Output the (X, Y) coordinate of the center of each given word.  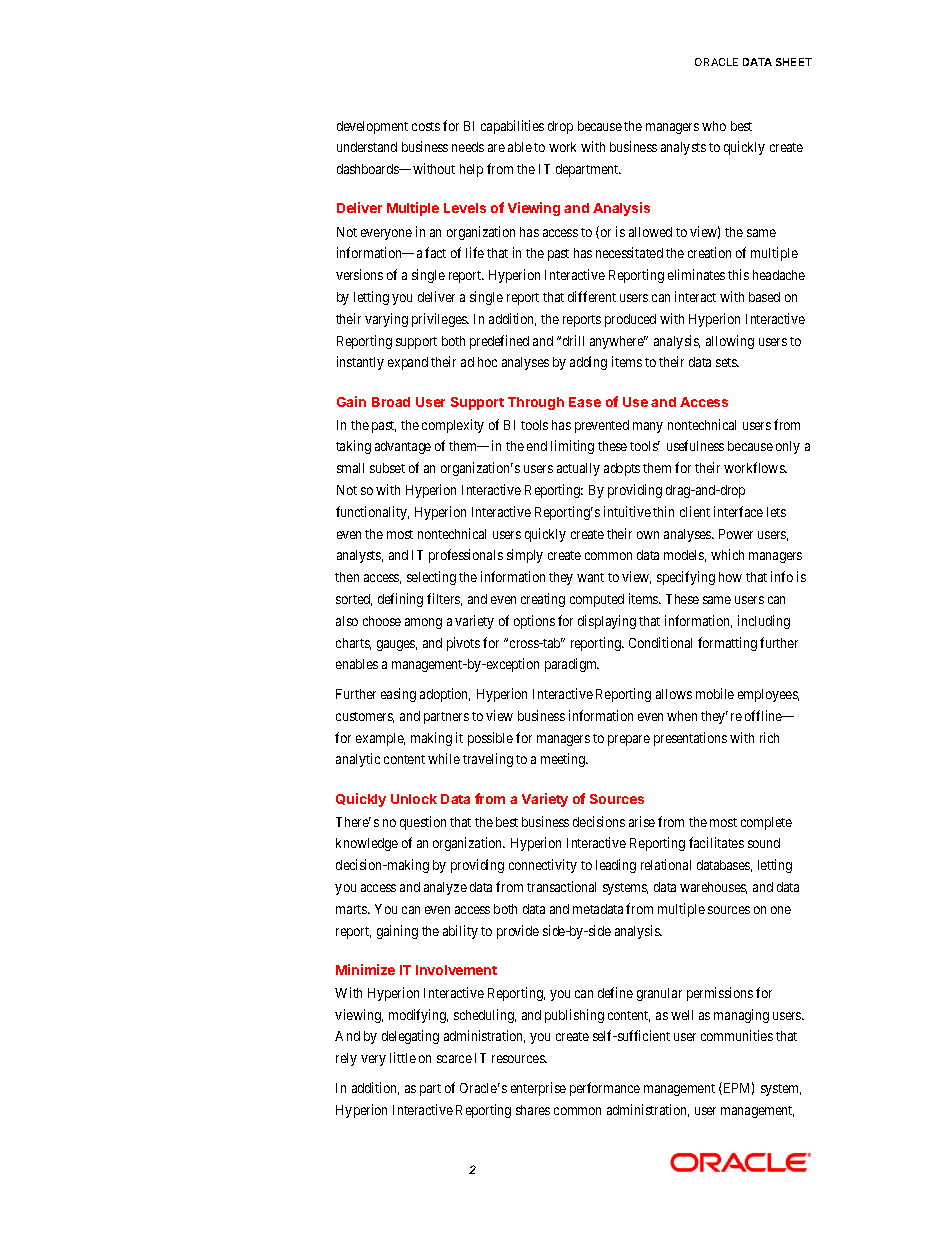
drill (573, 340)
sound (764, 843)
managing (741, 1016)
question (423, 823)
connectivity (543, 866)
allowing (730, 342)
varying (386, 320)
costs (426, 126)
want (590, 577)
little (403, 1057)
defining (400, 600)
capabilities (512, 127)
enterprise (538, 1089)
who (714, 126)
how (730, 577)
